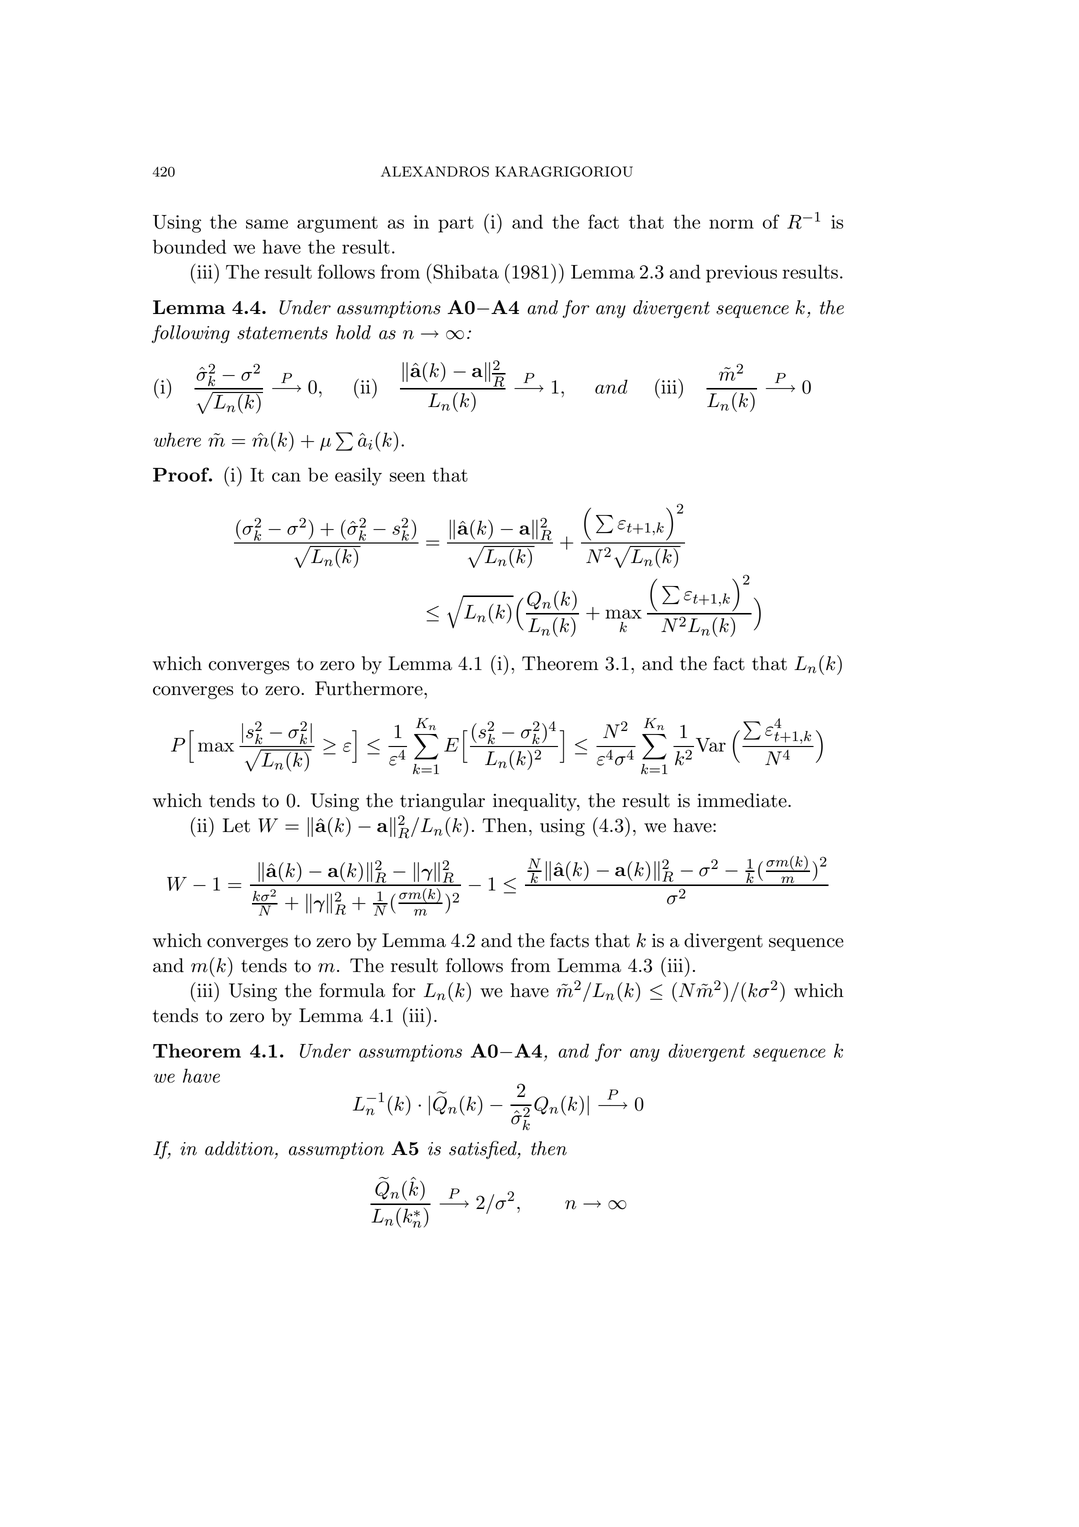 The height and width of the screenshot is (1527, 1079). I want to click on seen, so click(407, 477).
